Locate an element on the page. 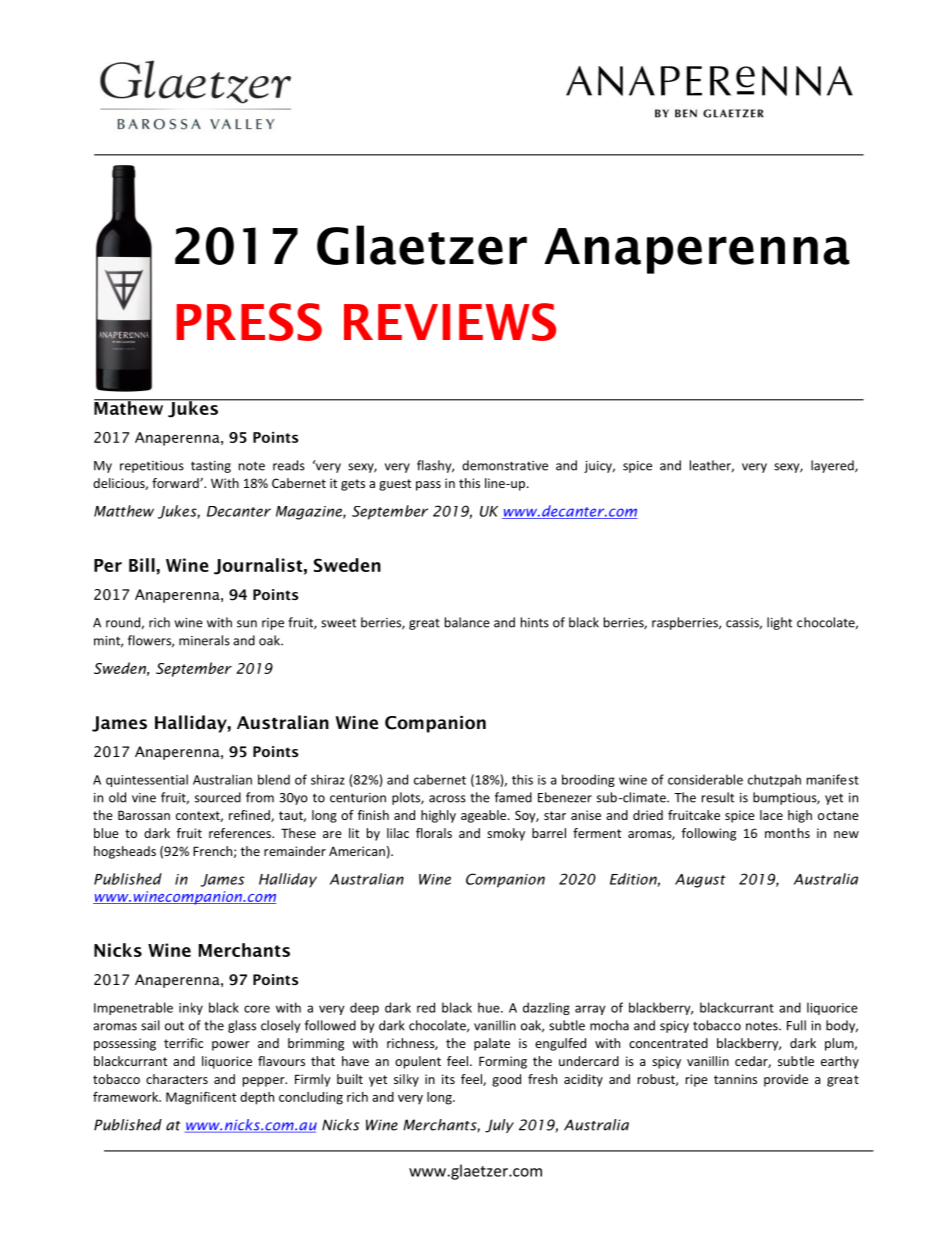 Image resolution: width=952 pixels, height=1233 pixels. quintessential is located at coordinates (147, 780).
